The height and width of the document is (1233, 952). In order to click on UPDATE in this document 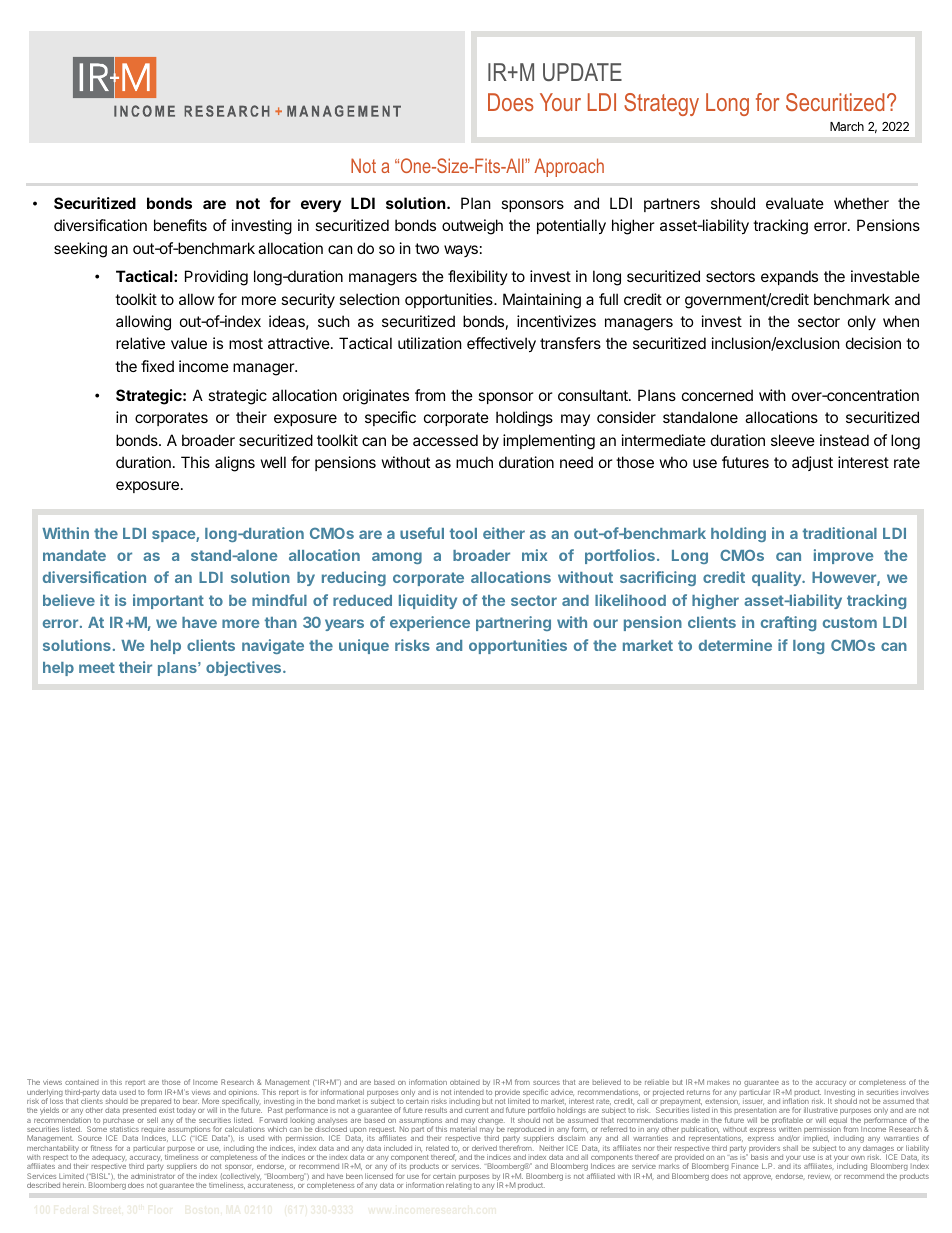, I will do `click(582, 72)`.
